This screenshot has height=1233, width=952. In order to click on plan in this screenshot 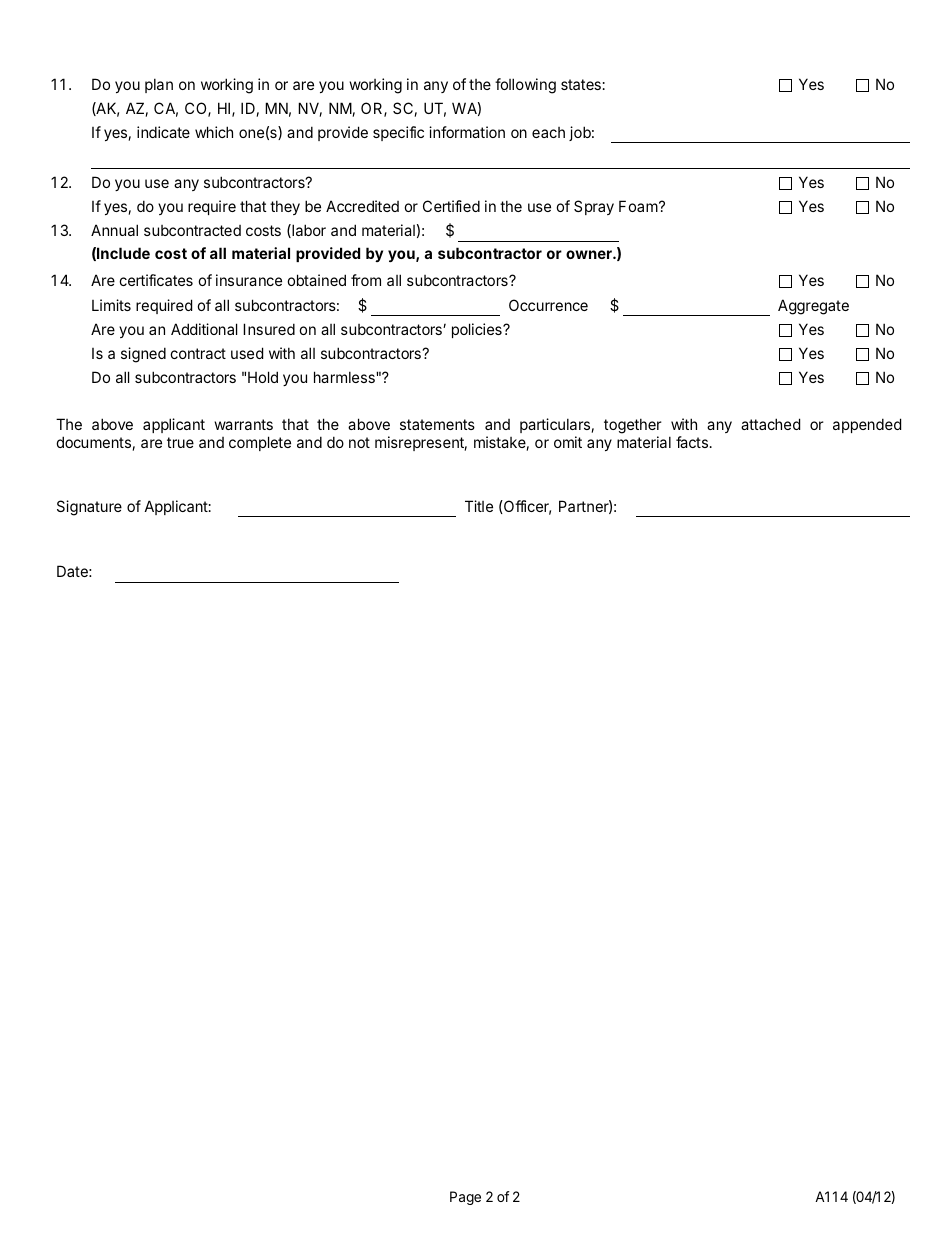, I will do `click(159, 85)`.
